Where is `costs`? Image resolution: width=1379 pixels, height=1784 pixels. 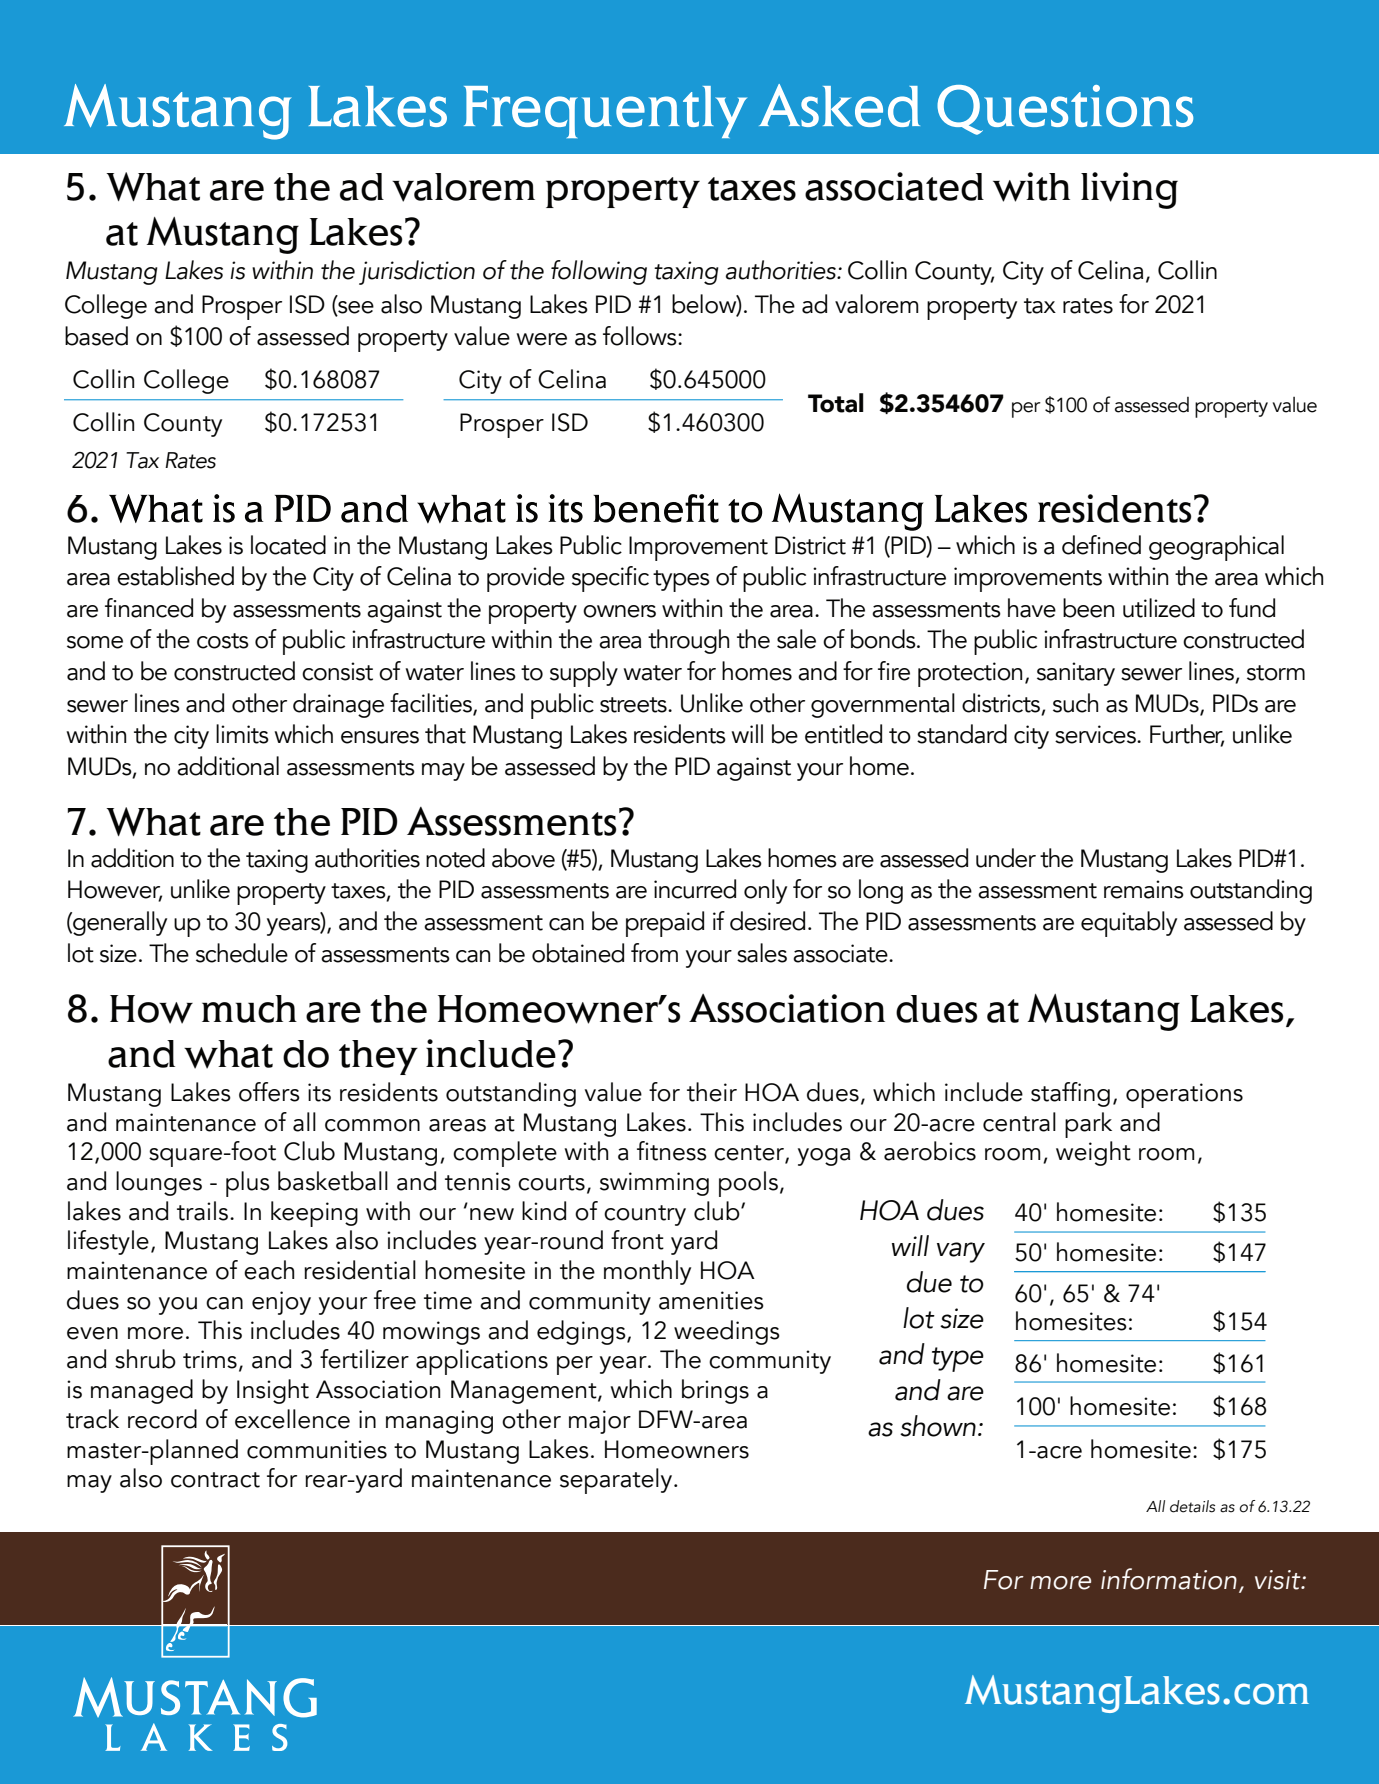 costs is located at coordinates (223, 641).
